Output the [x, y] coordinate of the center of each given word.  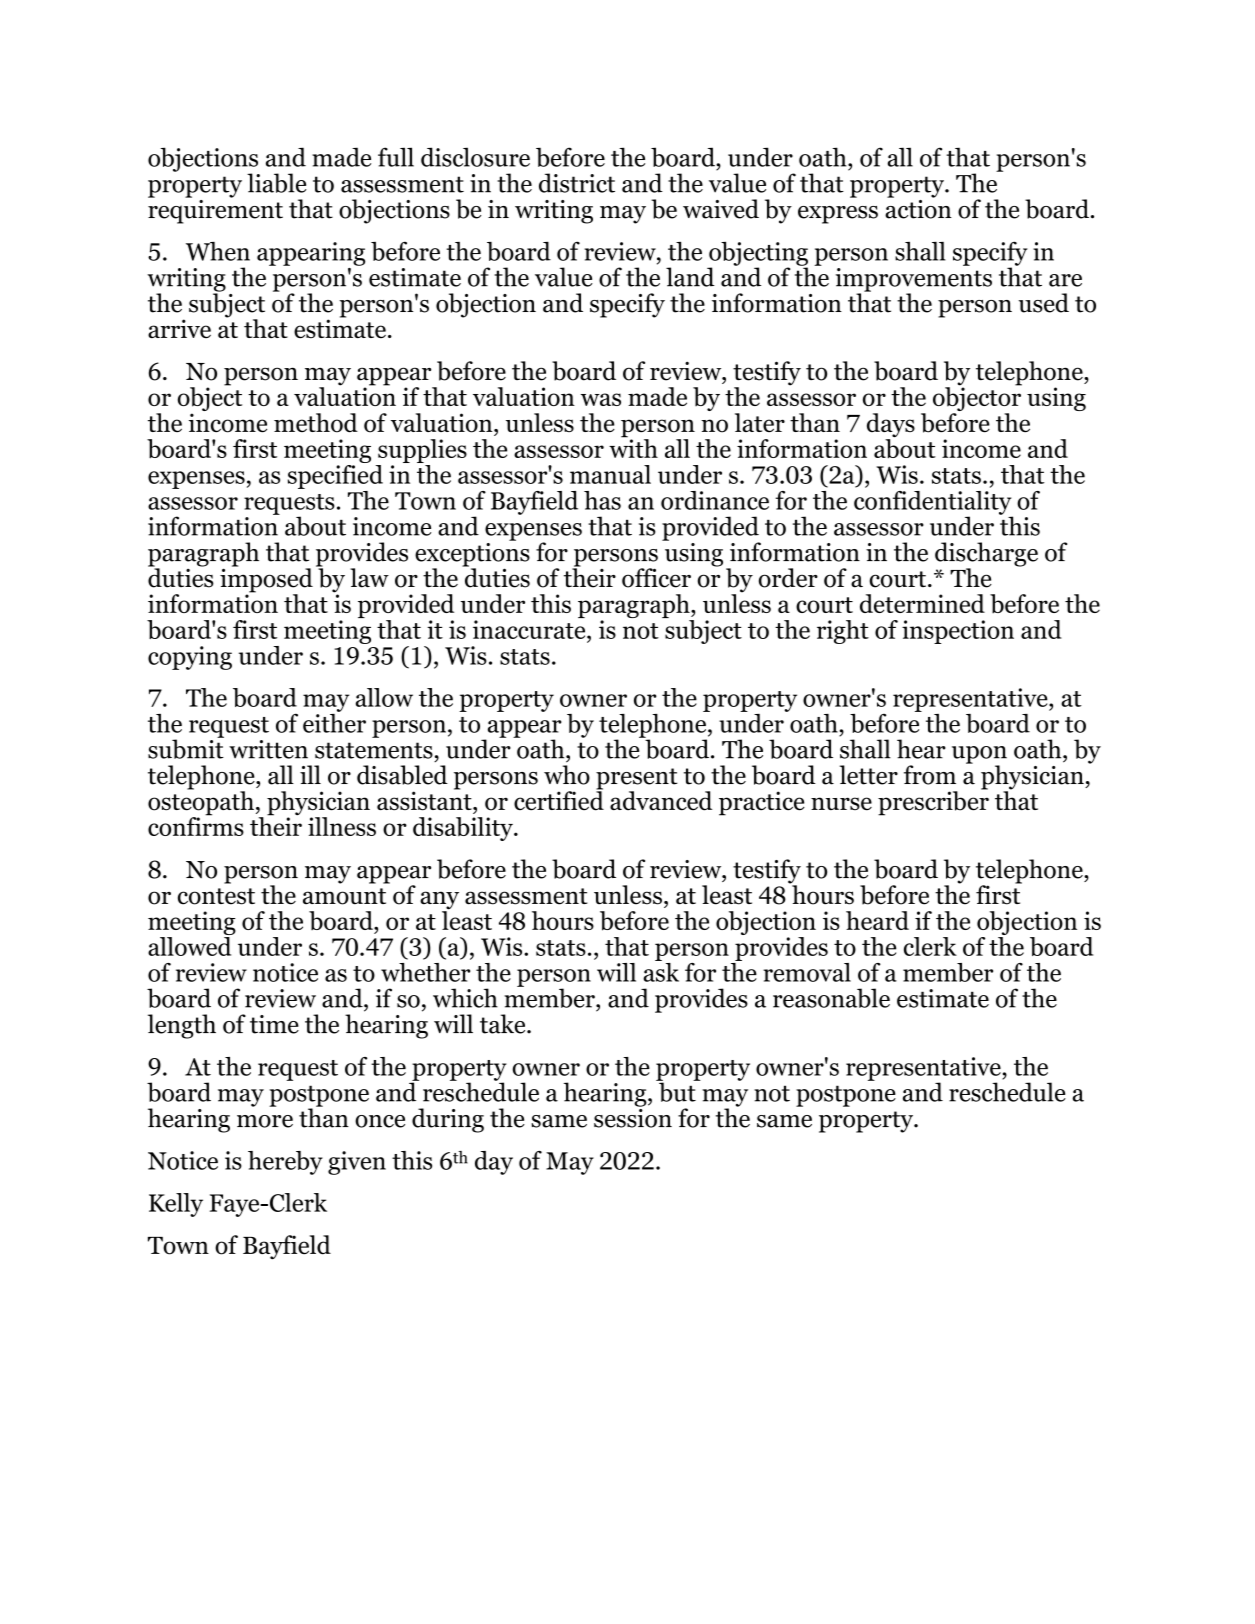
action [918, 208]
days [891, 426]
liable [277, 183]
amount [344, 896]
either [334, 722]
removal [807, 972]
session [633, 1117]
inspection [958, 632]
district [577, 183]
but [677, 1091]
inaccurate [530, 629]
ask [661, 971]
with [633, 447]
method [316, 423]
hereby [285, 1163]
